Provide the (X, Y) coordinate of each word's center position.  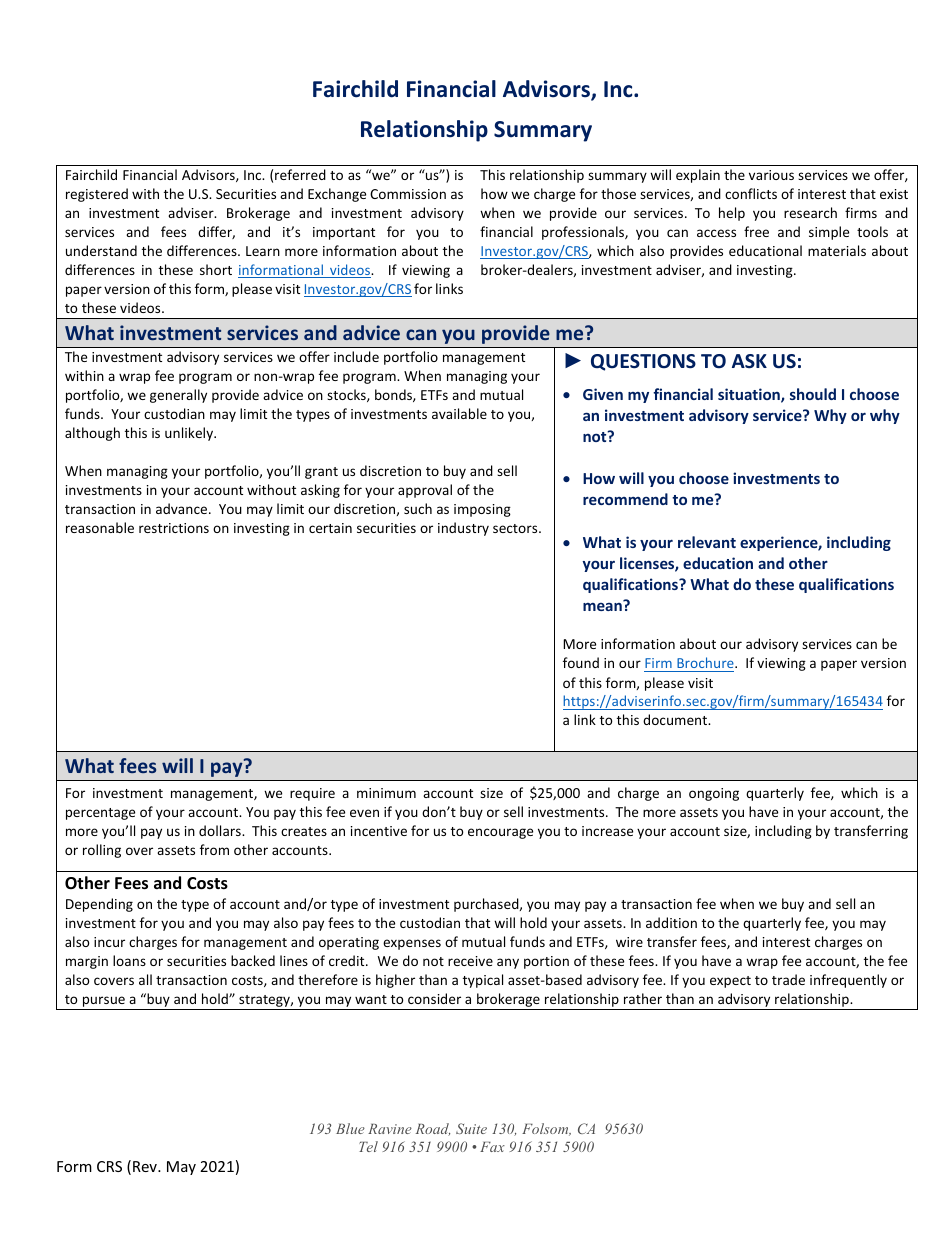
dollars (221, 830)
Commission (408, 194)
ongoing (714, 794)
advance (183, 508)
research (810, 212)
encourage (500, 833)
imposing (482, 510)
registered (97, 195)
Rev (146, 1166)
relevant (707, 542)
